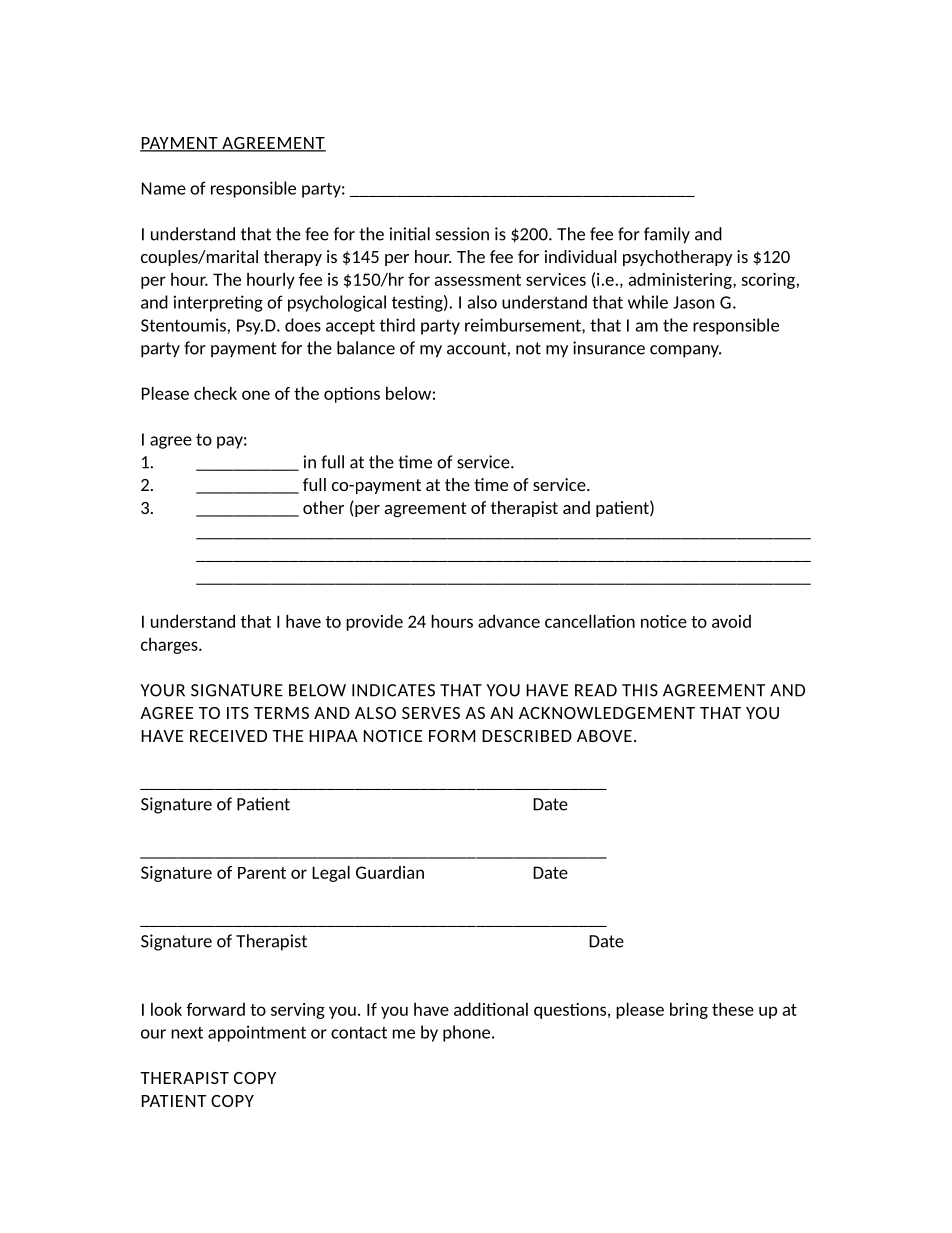 The height and width of the document is (1233, 952). What do you see at coordinates (452, 736) in the document?
I see `FORM` at bounding box center [452, 736].
